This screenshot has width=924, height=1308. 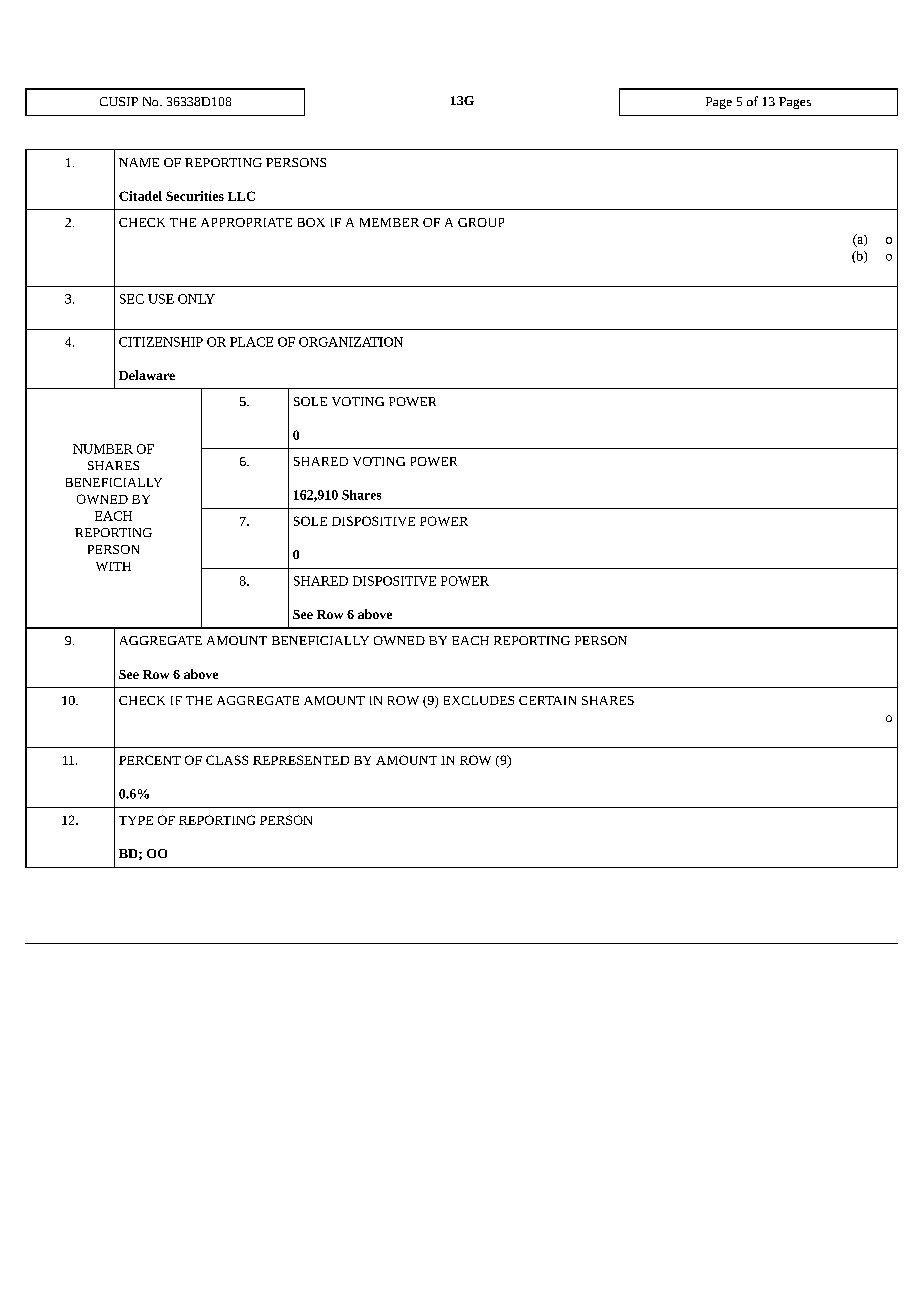 What do you see at coordinates (479, 700) in the screenshot?
I see `EXCLUDES` at bounding box center [479, 700].
